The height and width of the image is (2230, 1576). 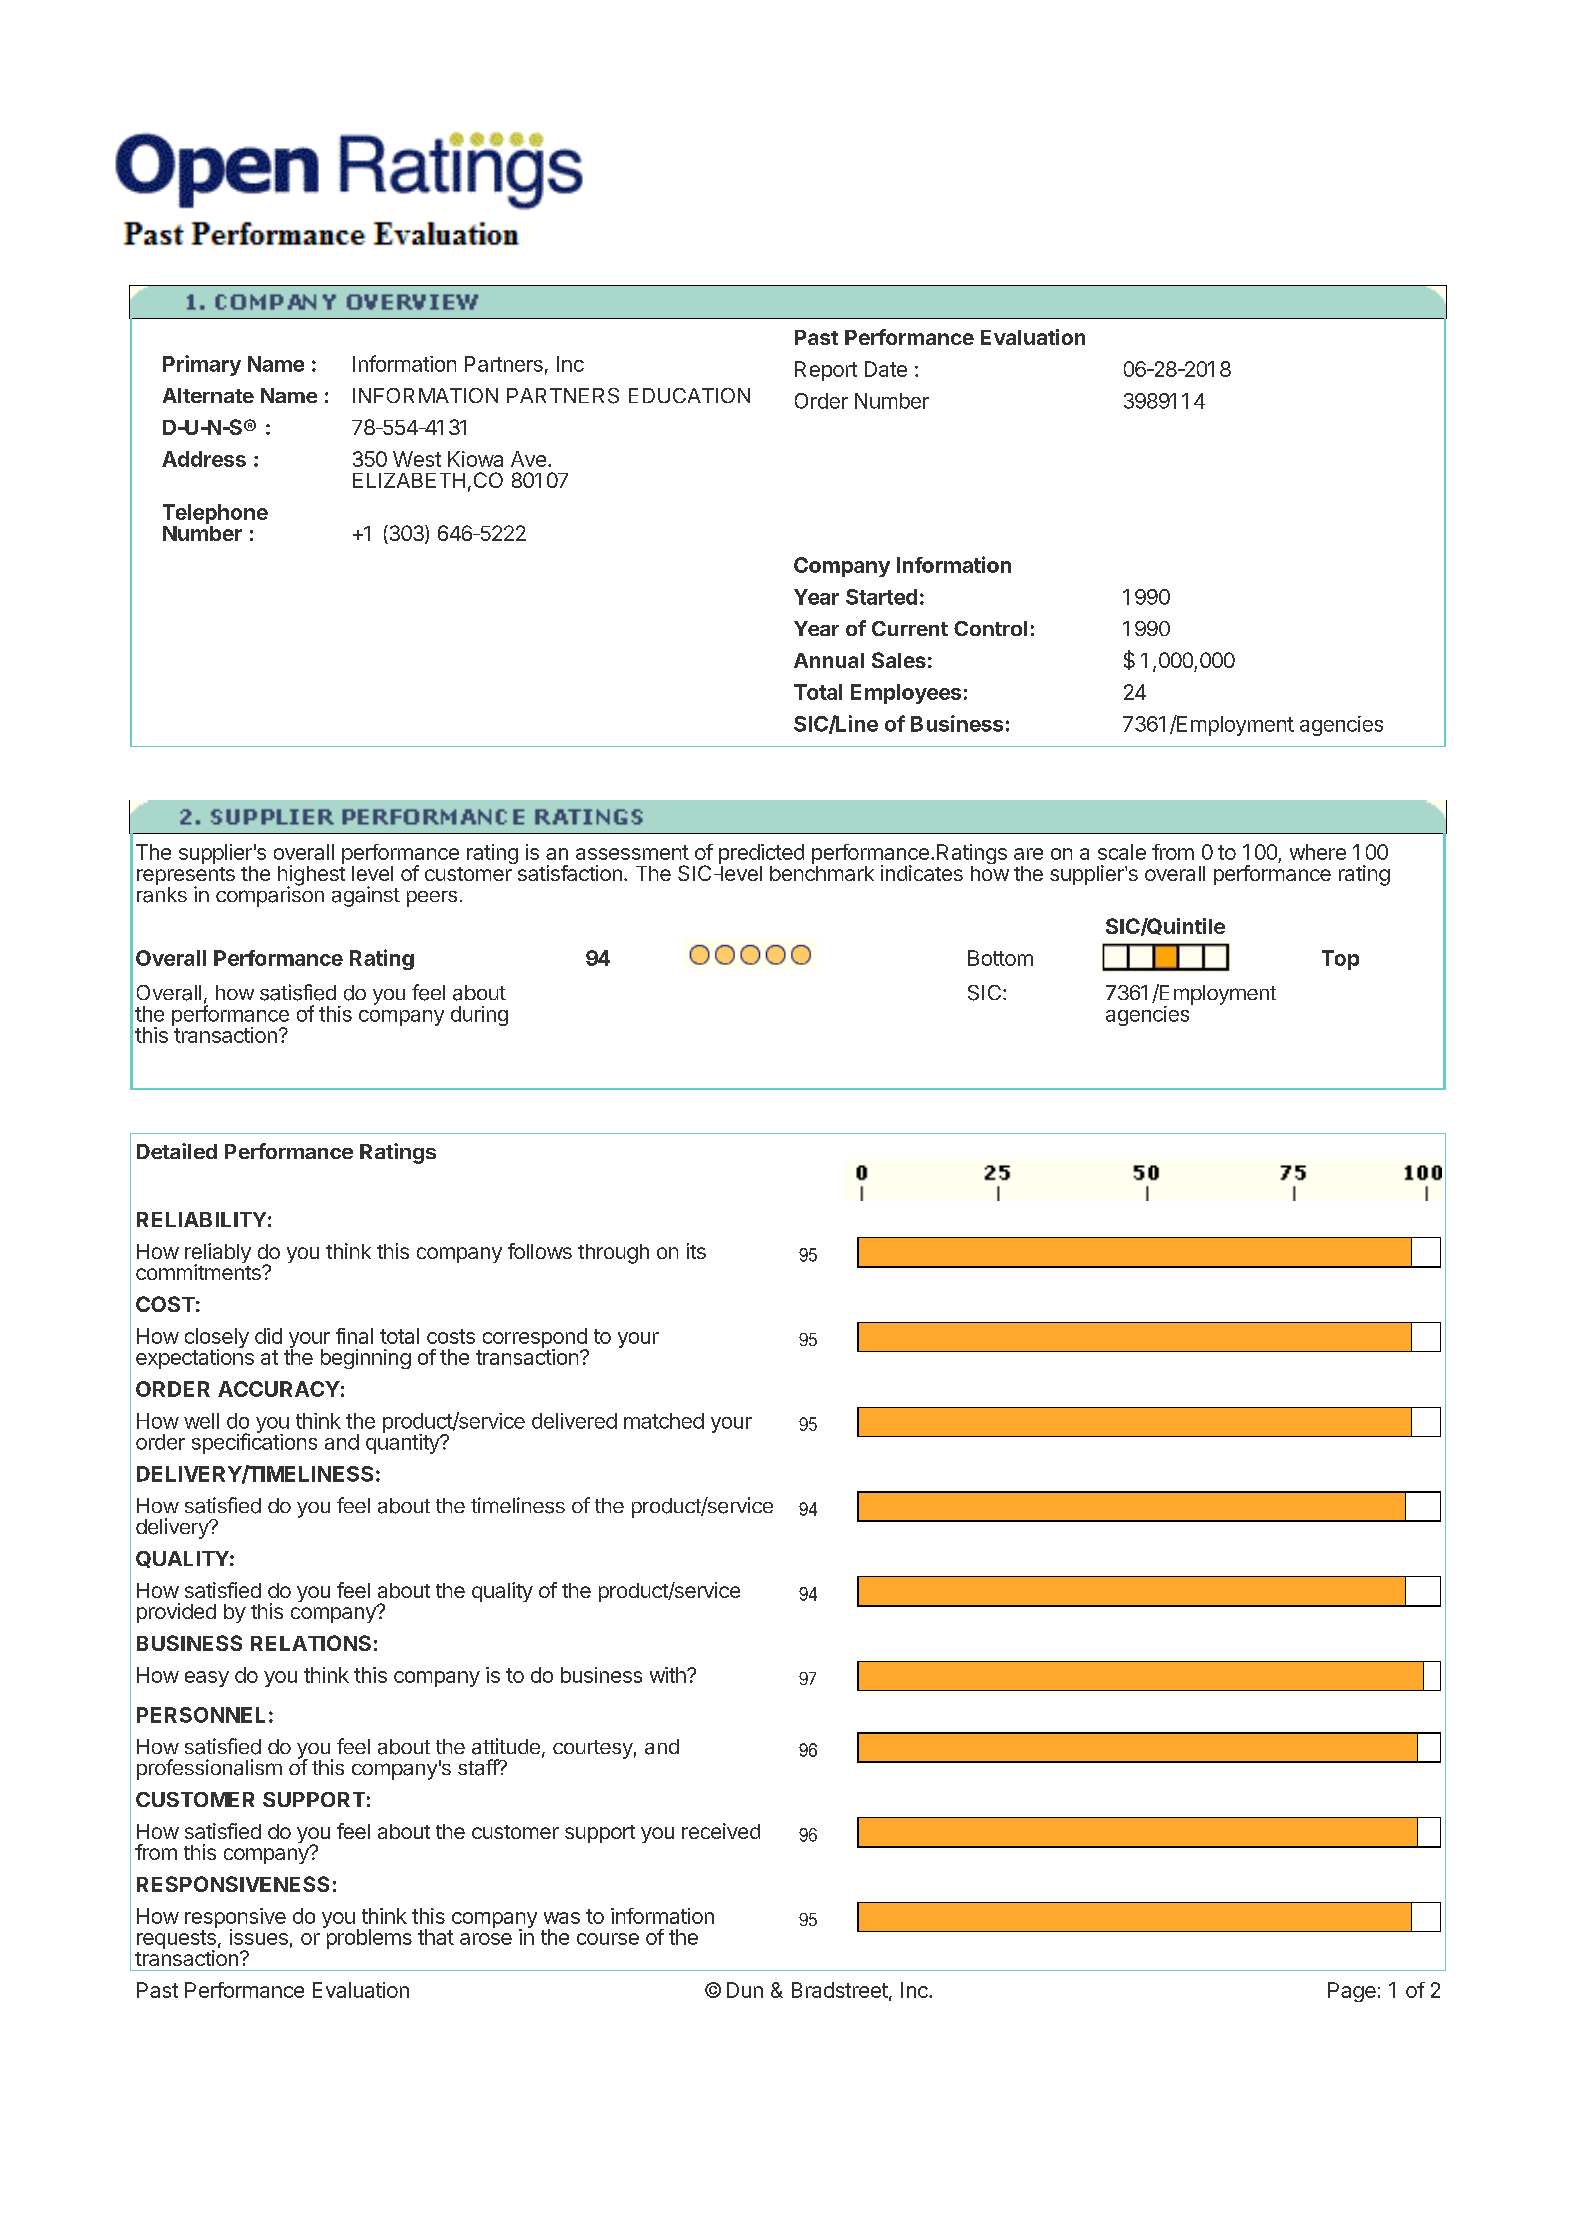 What do you see at coordinates (886, 369) in the image?
I see `Date` at bounding box center [886, 369].
